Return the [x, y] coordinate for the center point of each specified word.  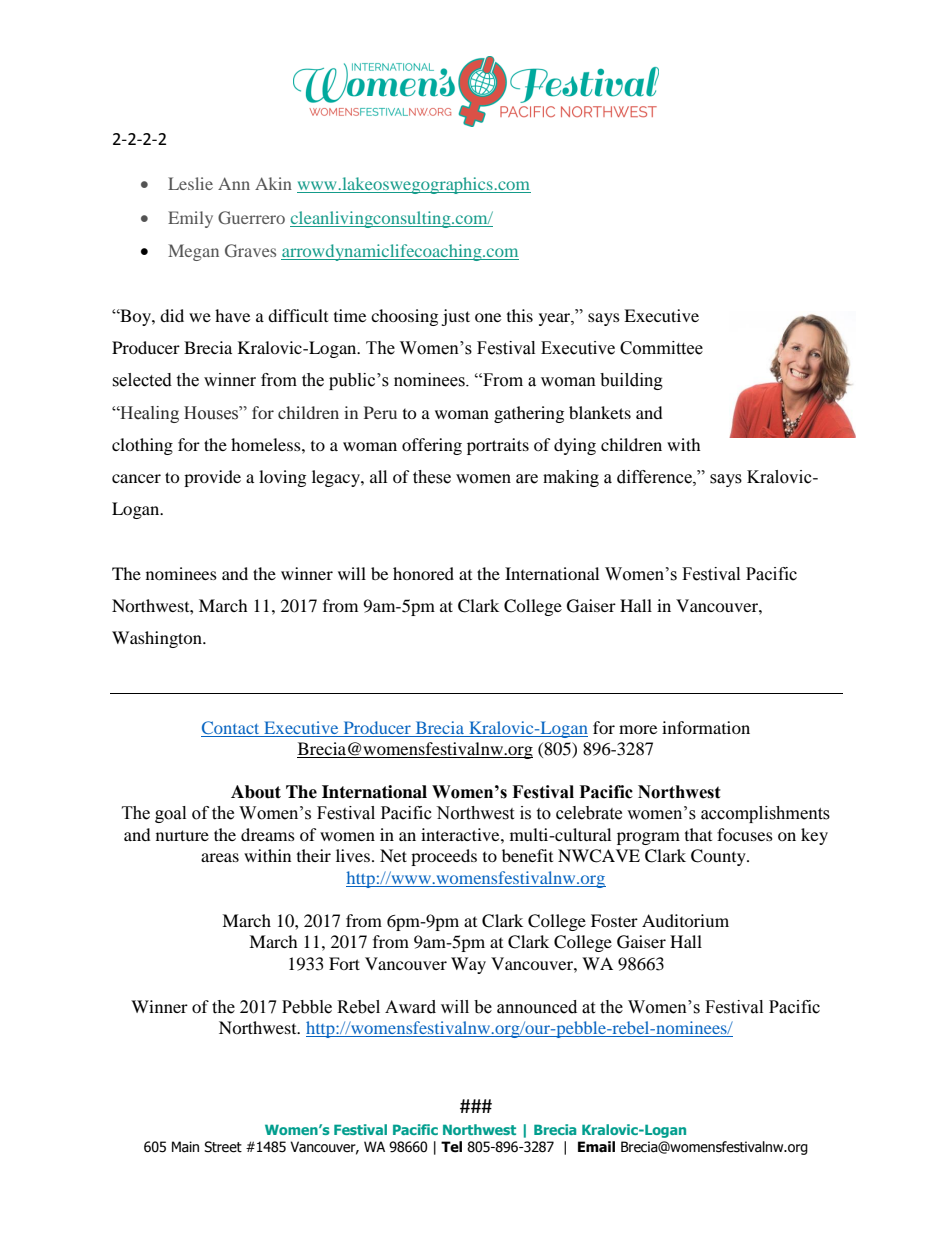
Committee [661, 348]
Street [223, 1147]
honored [423, 573]
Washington [158, 639]
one [488, 317]
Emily [190, 219]
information [706, 727]
